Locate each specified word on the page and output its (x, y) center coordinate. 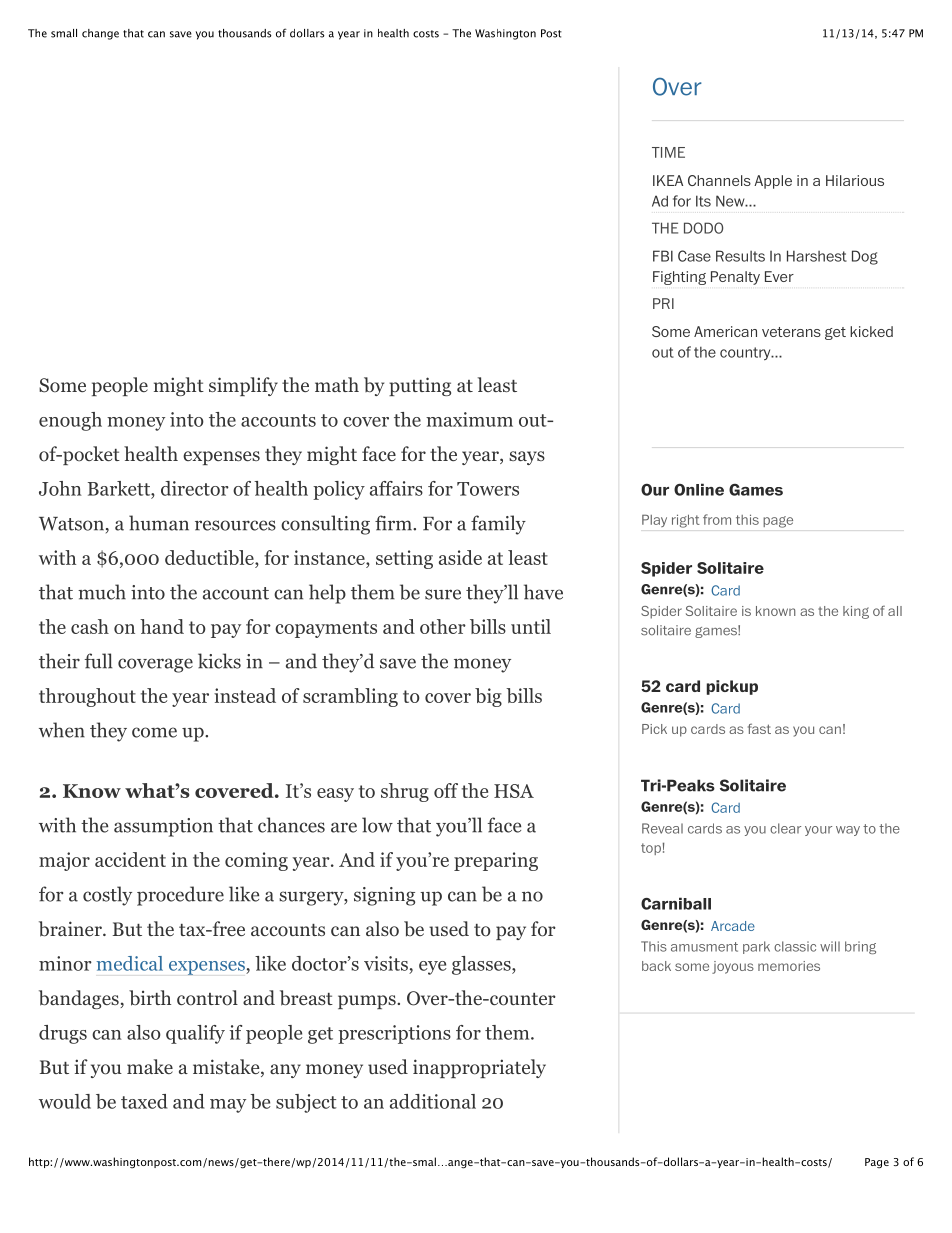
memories (789, 966)
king (856, 612)
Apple (773, 182)
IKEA (668, 180)
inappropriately (479, 1068)
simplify (243, 386)
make (150, 1066)
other (443, 626)
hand (162, 626)
